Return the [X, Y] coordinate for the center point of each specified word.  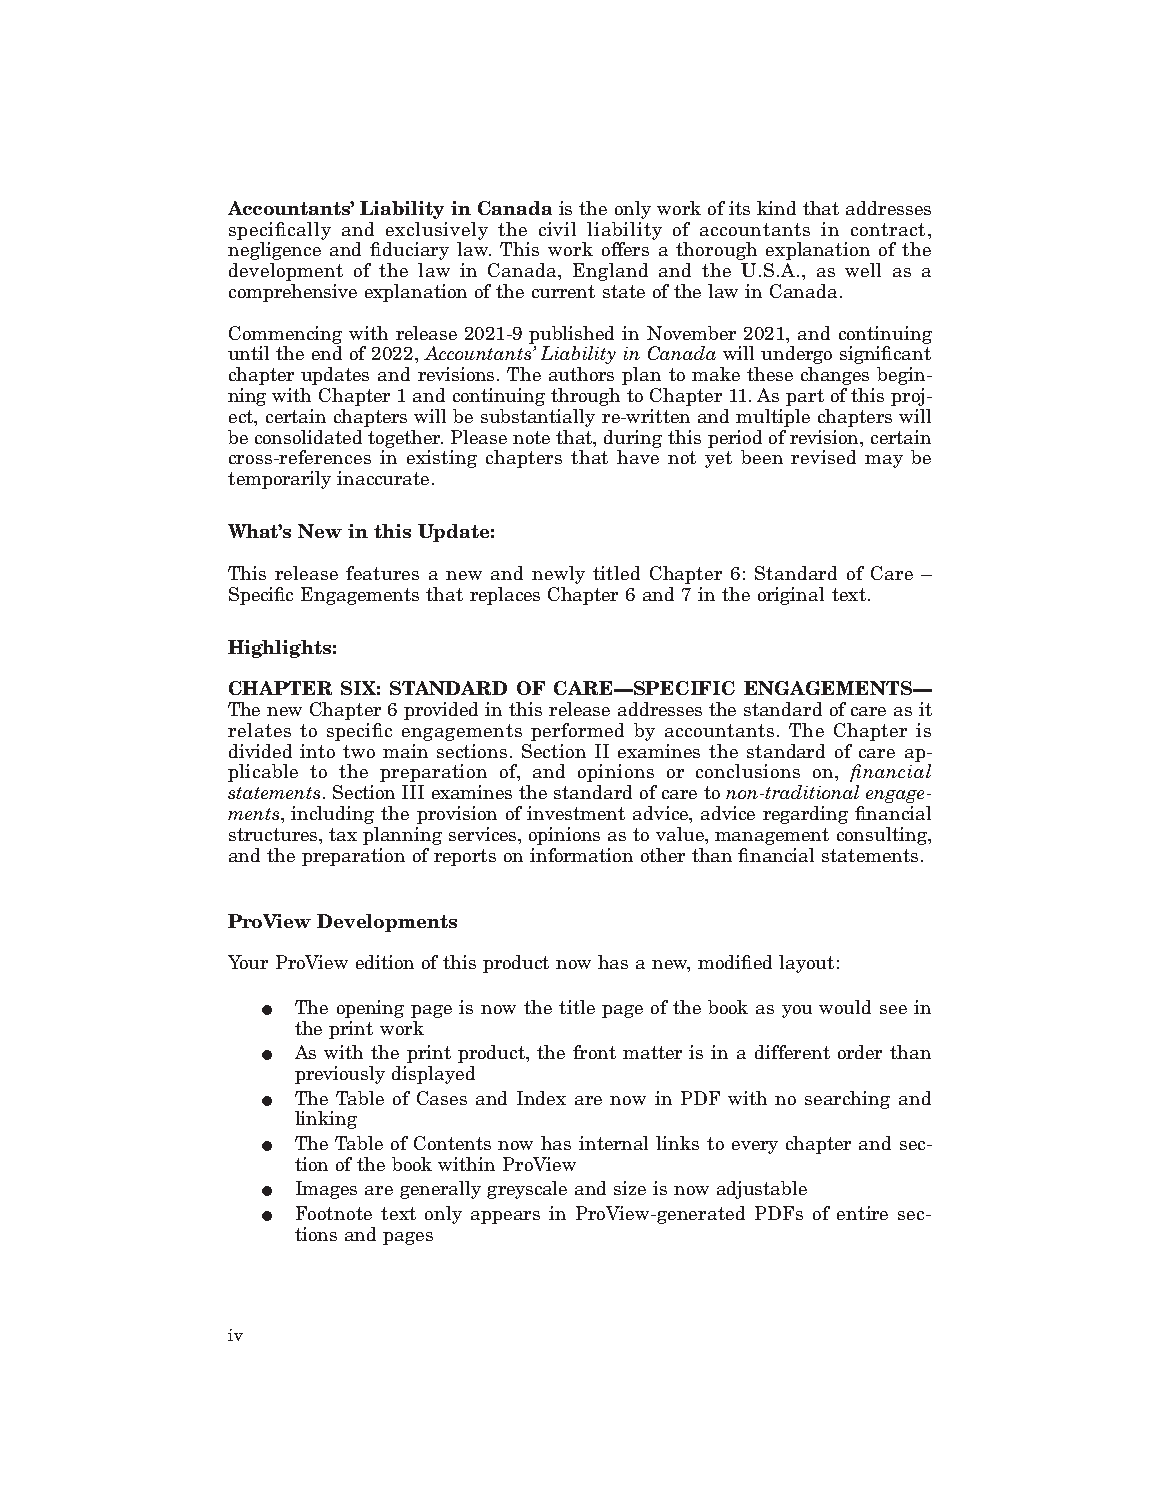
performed [577, 732]
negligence [274, 251]
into [317, 751]
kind [776, 208]
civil [557, 229]
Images [326, 1190]
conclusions [748, 771]
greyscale [527, 1190]
